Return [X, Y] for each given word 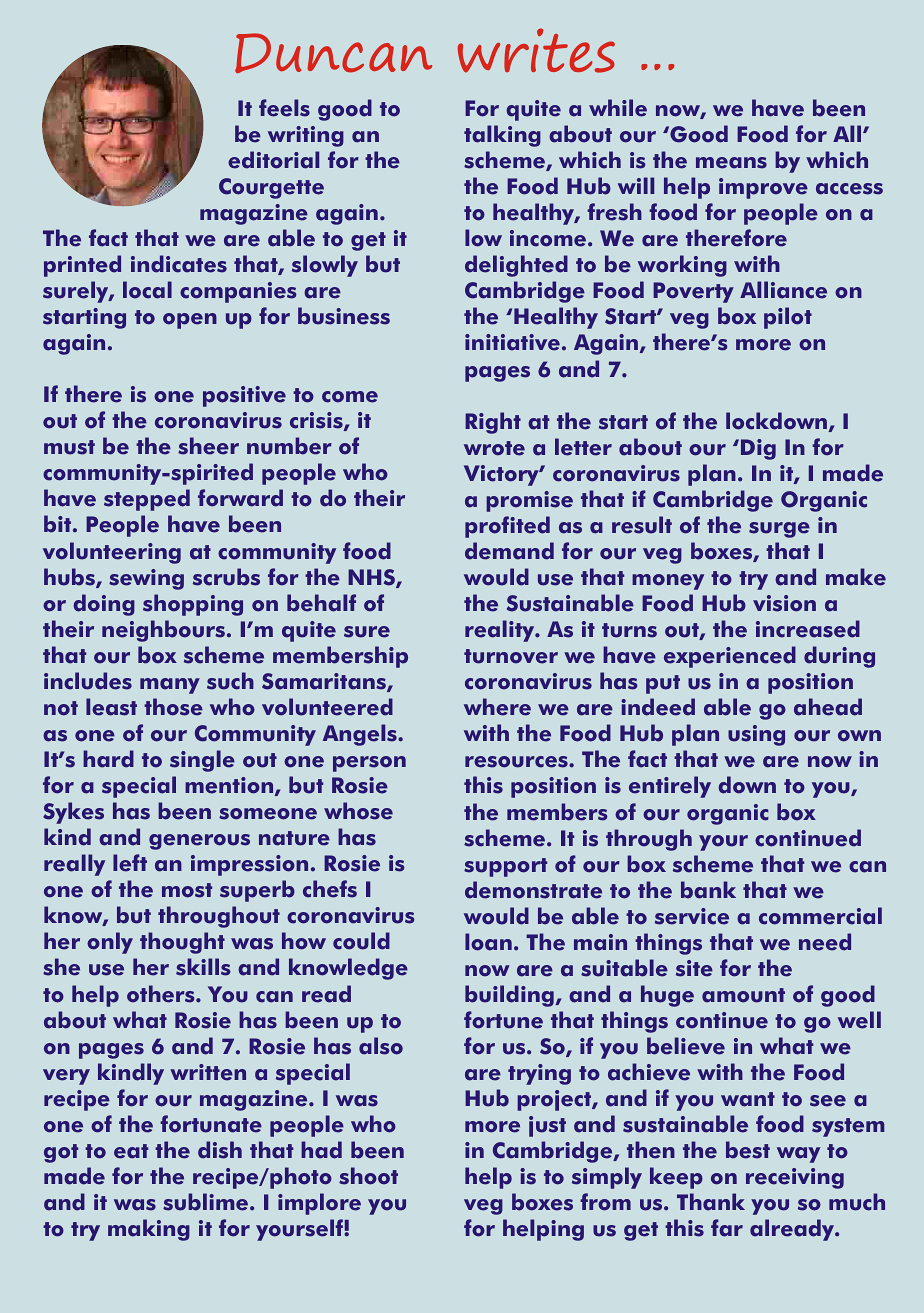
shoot [368, 1176]
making [149, 1230]
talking [502, 136]
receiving [795, 1178]
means [731, 163]
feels [284, 108]
